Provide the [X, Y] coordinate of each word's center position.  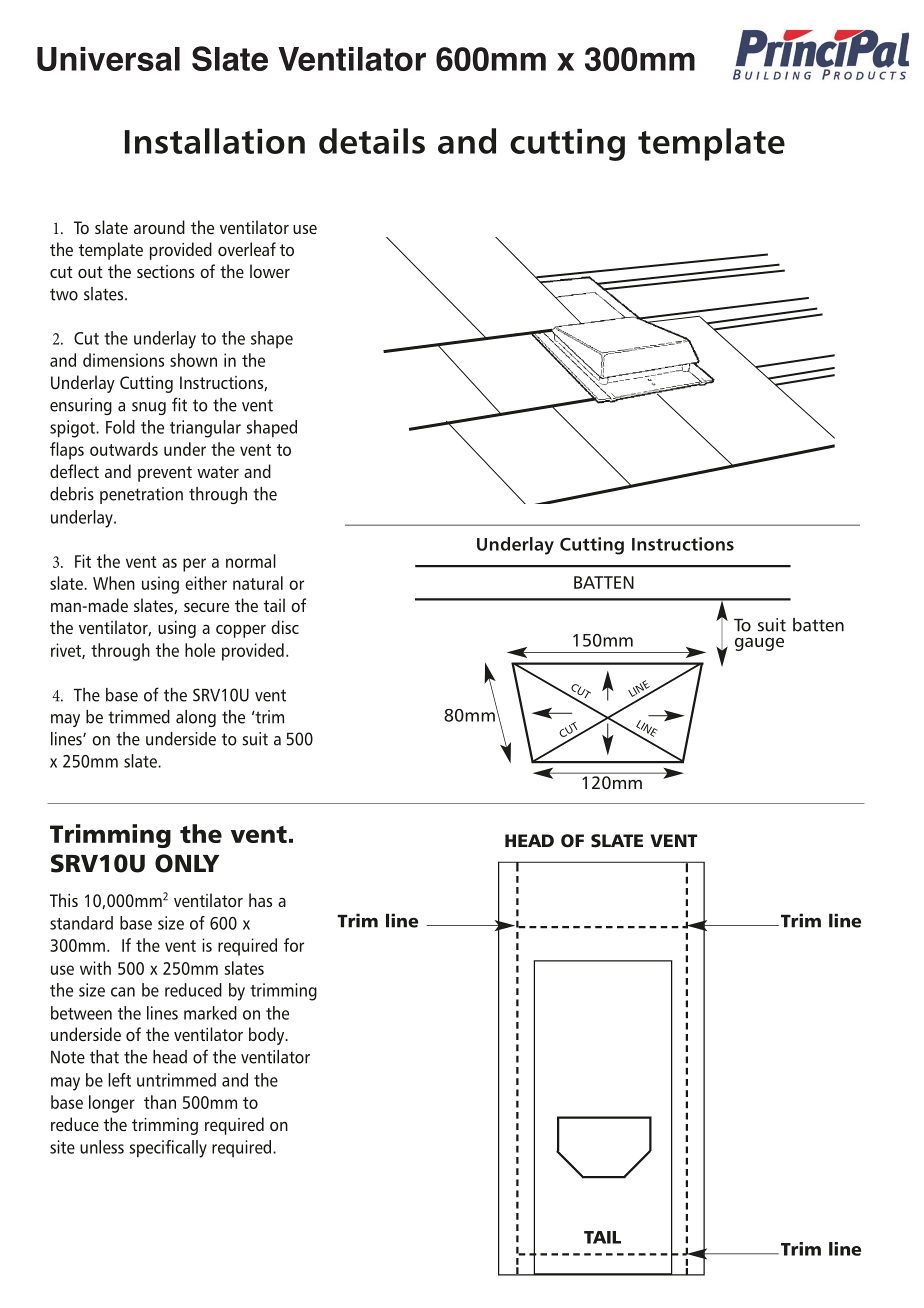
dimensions [123, 360]
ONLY [187, 863]
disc [285, 627]
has [260, 900]
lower [270, 271]
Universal [108, 59]
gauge [759, 644]
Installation [215, 141]
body [268, 1036]
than [160, 1102]
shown [193, 360]
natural [258, 583]
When [114, 583]
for [294, 945]
